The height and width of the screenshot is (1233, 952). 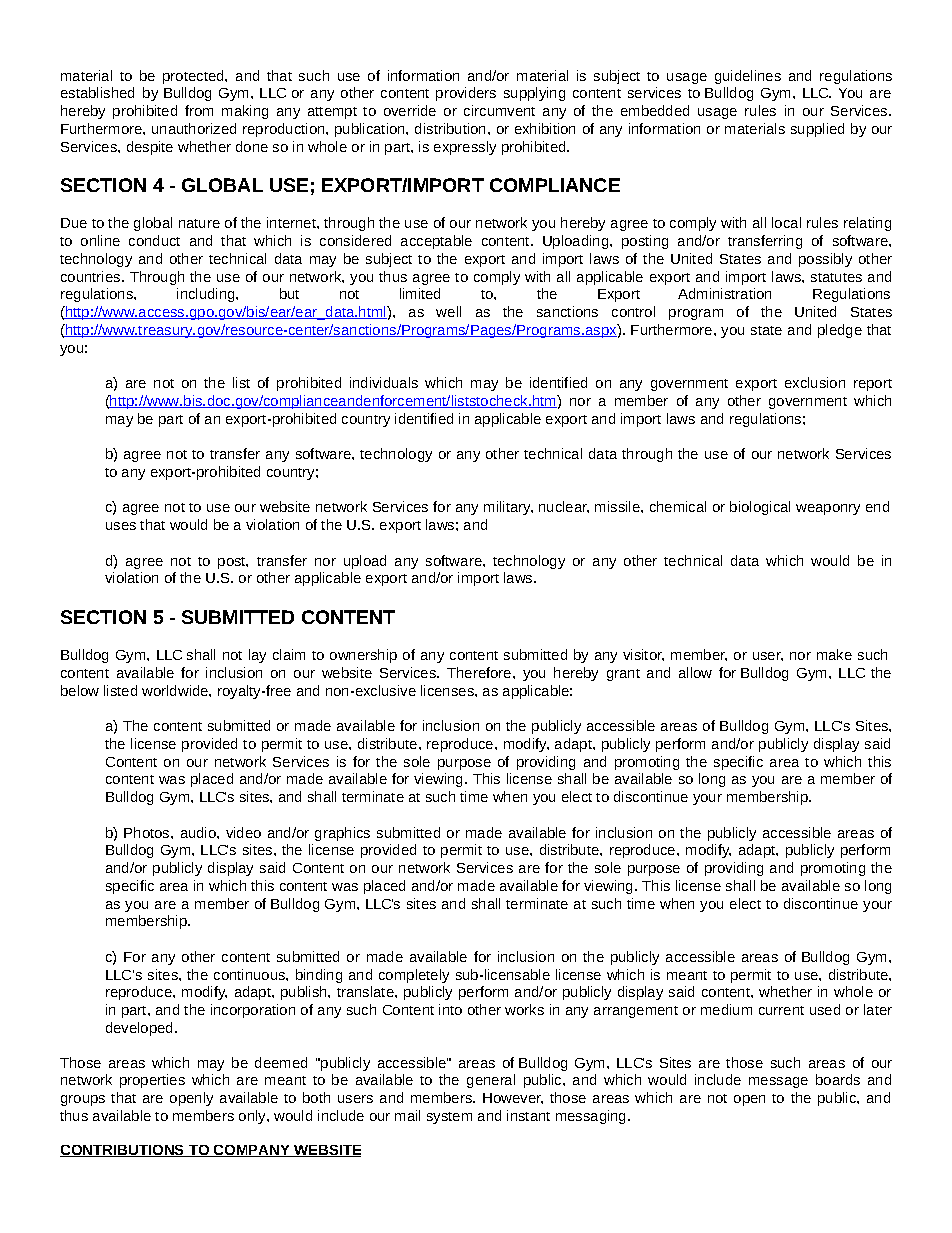 I want to click on system, so click(x=449, y=1118).
